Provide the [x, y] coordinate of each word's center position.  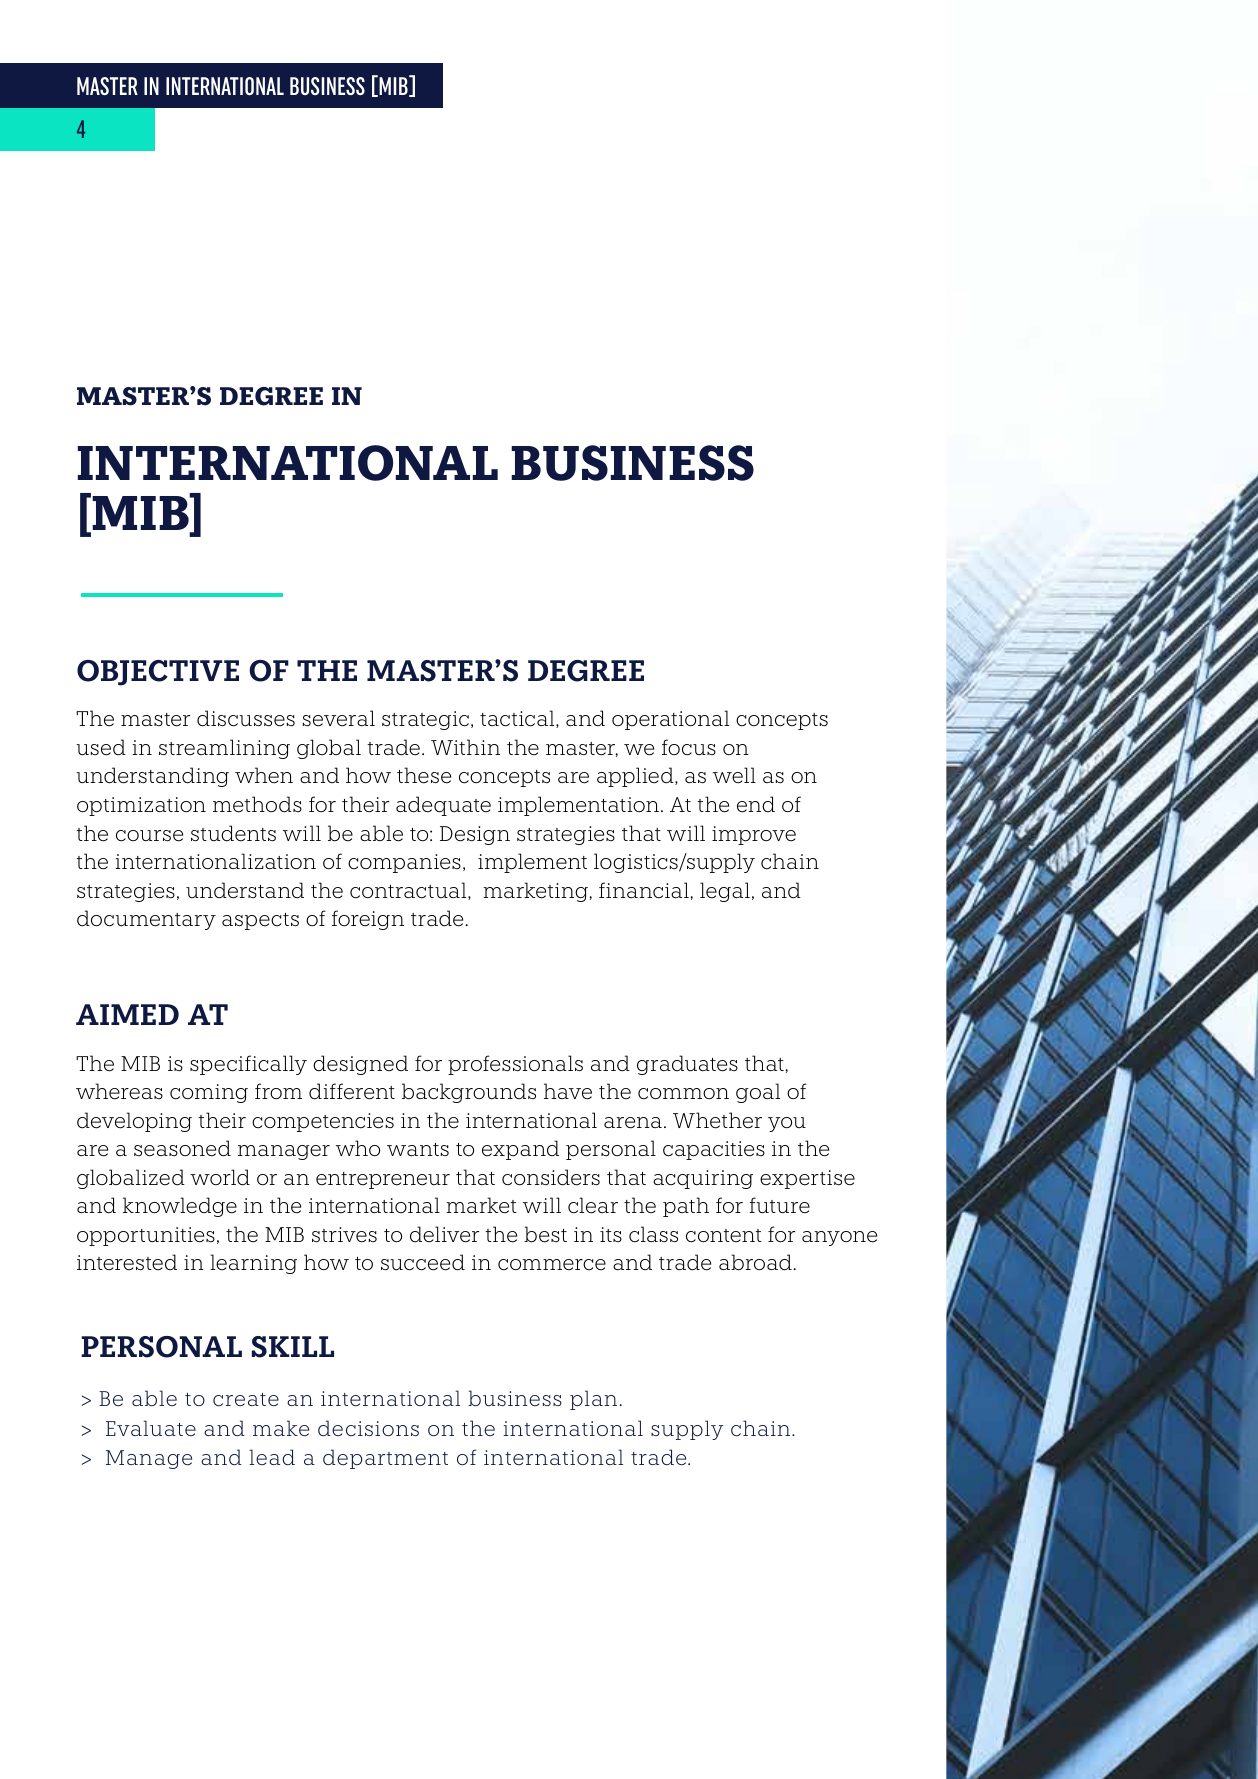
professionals [515, 1065]
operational [670, 720]
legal [725, 892]
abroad [756, 1262]
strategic [425, 720]
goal [758, 1093]
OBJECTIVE [158, 673]
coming [209, 1093]
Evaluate [151, 1428]
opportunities [146, 1236]
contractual [409, 891]
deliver [444, 1234]
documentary [146, 920]
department [385, 1459]
